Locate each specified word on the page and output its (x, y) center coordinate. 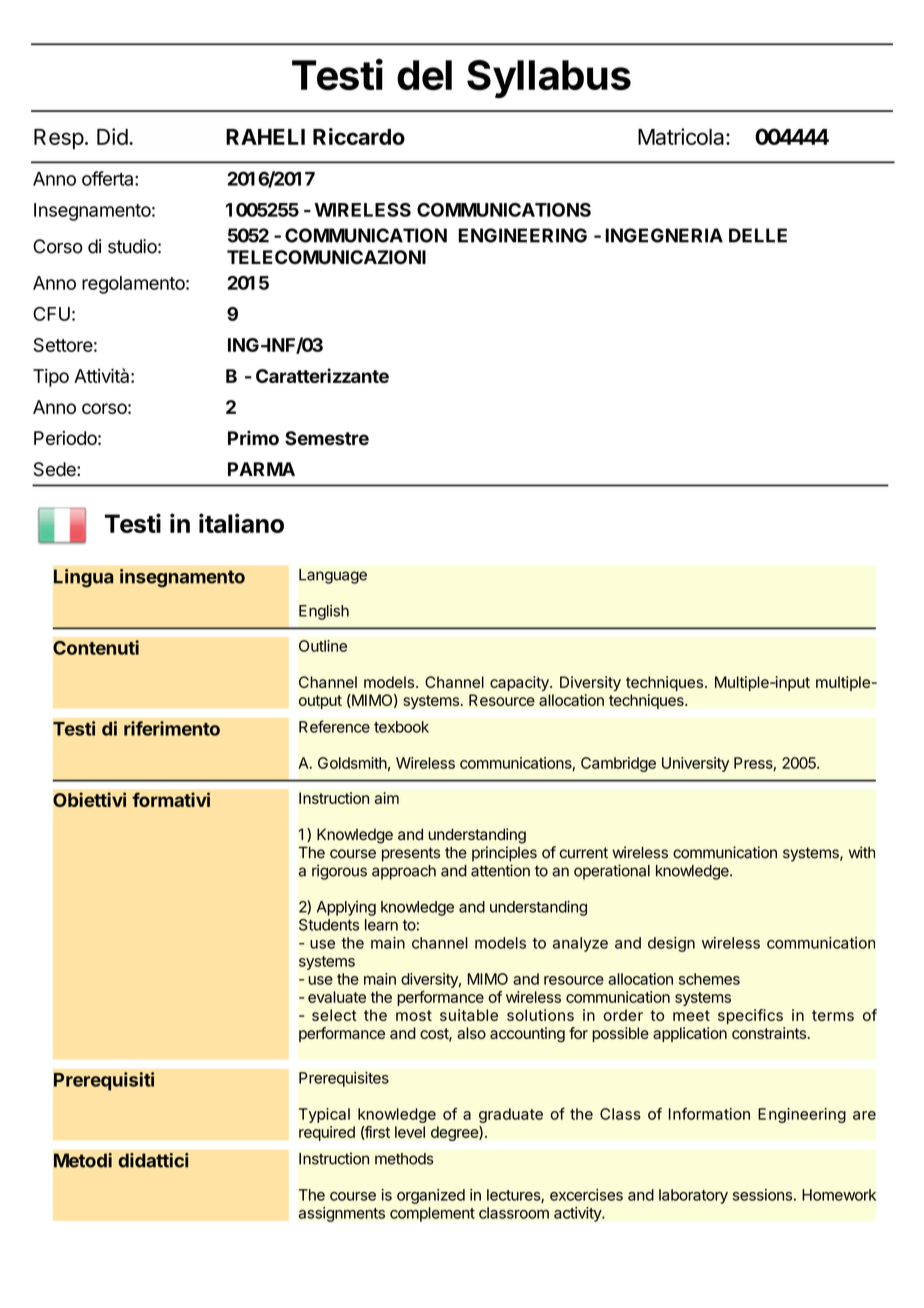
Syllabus (549, 79)
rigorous (339, 872)
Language (333, 576)
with (862, 852)
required (327, 1133)
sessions (762, 1195)
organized (431, 1196)
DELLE (758, 235)
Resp (59, 139)
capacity (520, 683)
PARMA (261, 469)
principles (504, 854)
